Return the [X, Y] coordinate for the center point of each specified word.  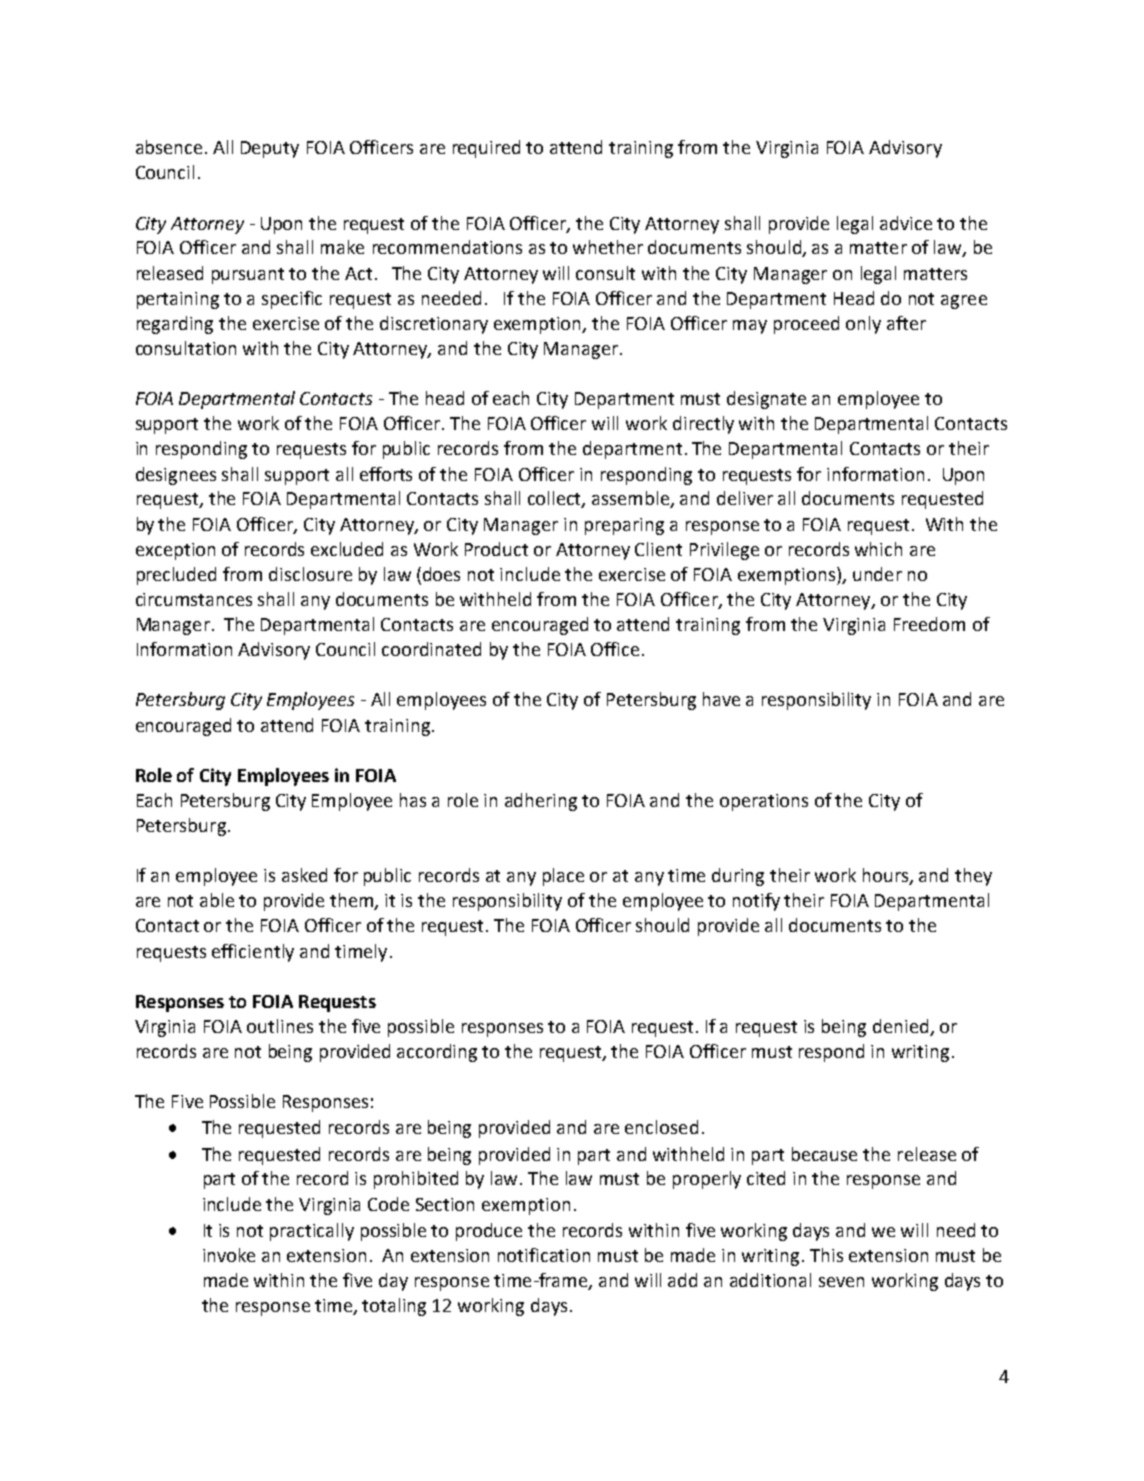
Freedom [929, 624]
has [413, 800]
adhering [541, 802]
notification [544, 1255]
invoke [229, 1255]
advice [906, 223]
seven [841, 1282]
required [486, 149]
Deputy [270, 149]
